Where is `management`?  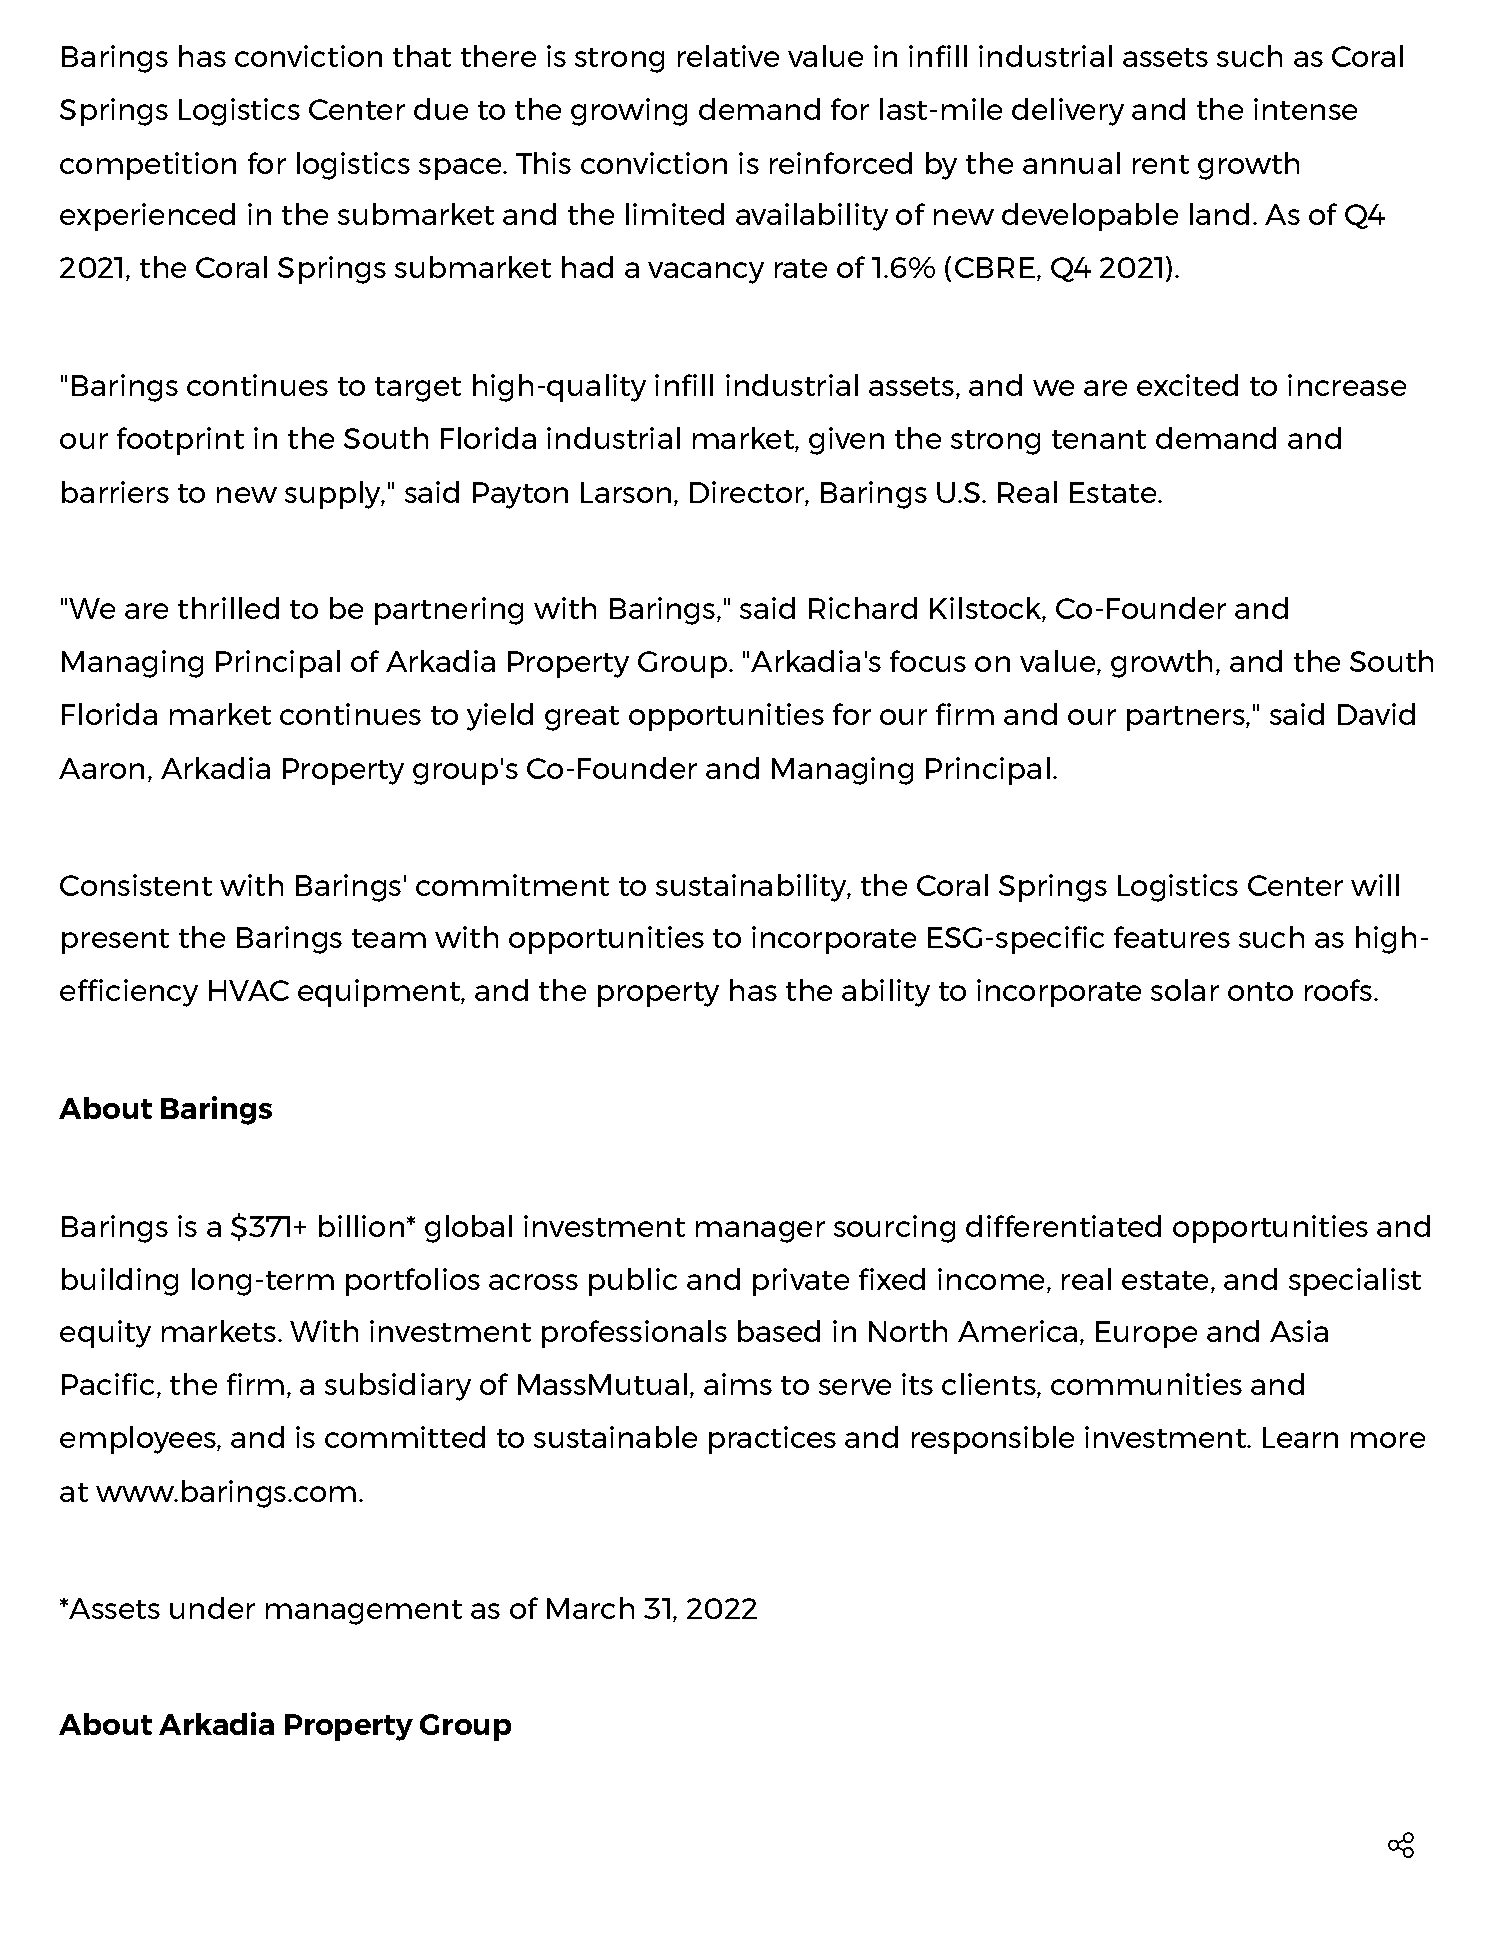
management is located at coordinates (364, 1612).
